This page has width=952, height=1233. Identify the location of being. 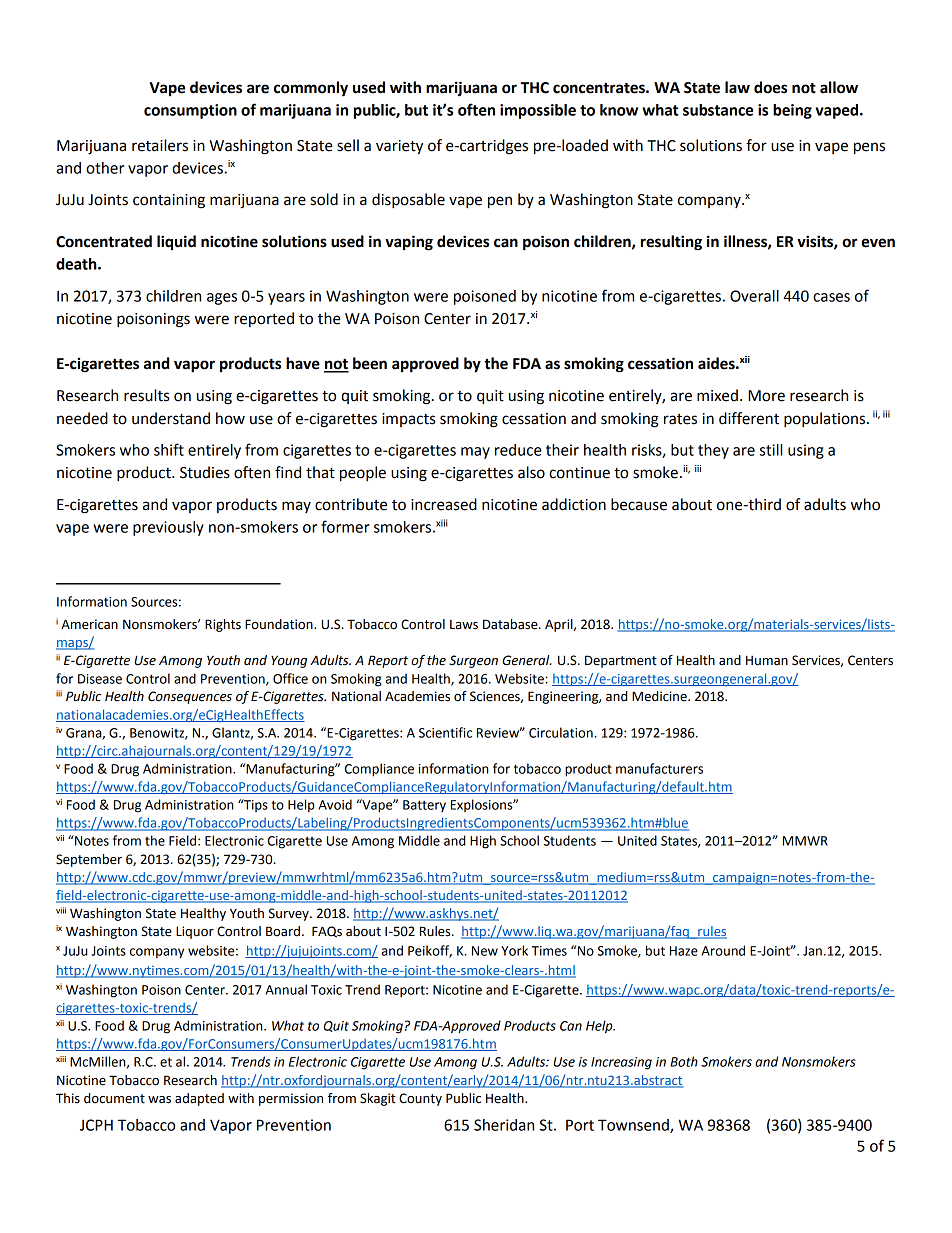
(792, 111).
